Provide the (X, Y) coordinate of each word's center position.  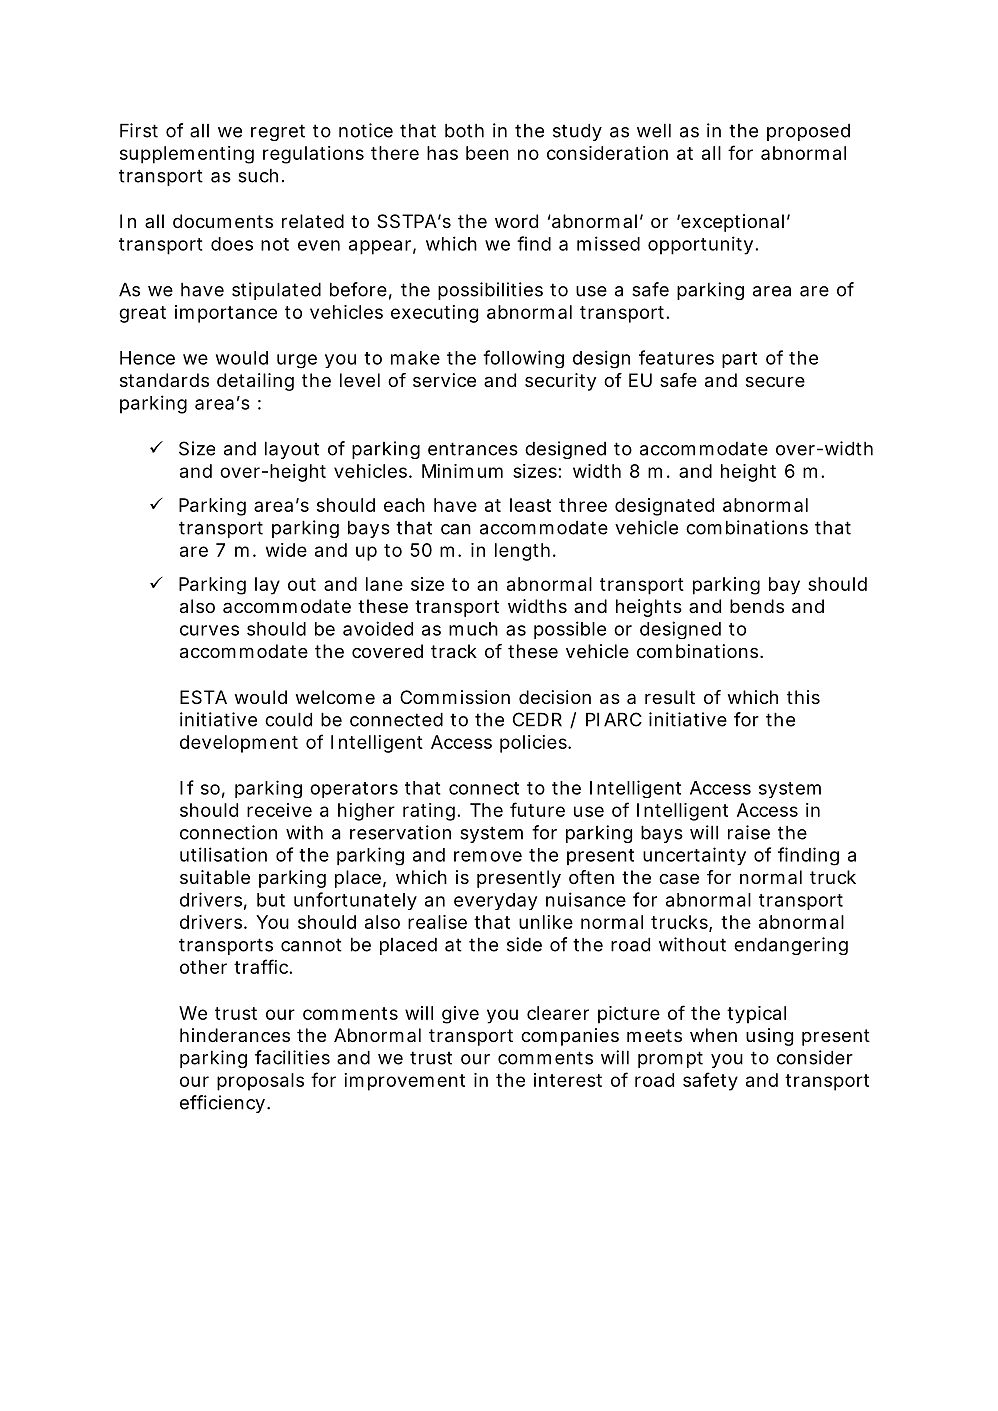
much (473, 629)
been (487, 153)
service (444, 380)
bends (757, 606)
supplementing (187, 155)
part (739, 360)
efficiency (224, 1104)
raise (749, 832)
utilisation (223, 854)
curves (209, 630)
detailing (255, 382)
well (654, 130)
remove (488, 856)
